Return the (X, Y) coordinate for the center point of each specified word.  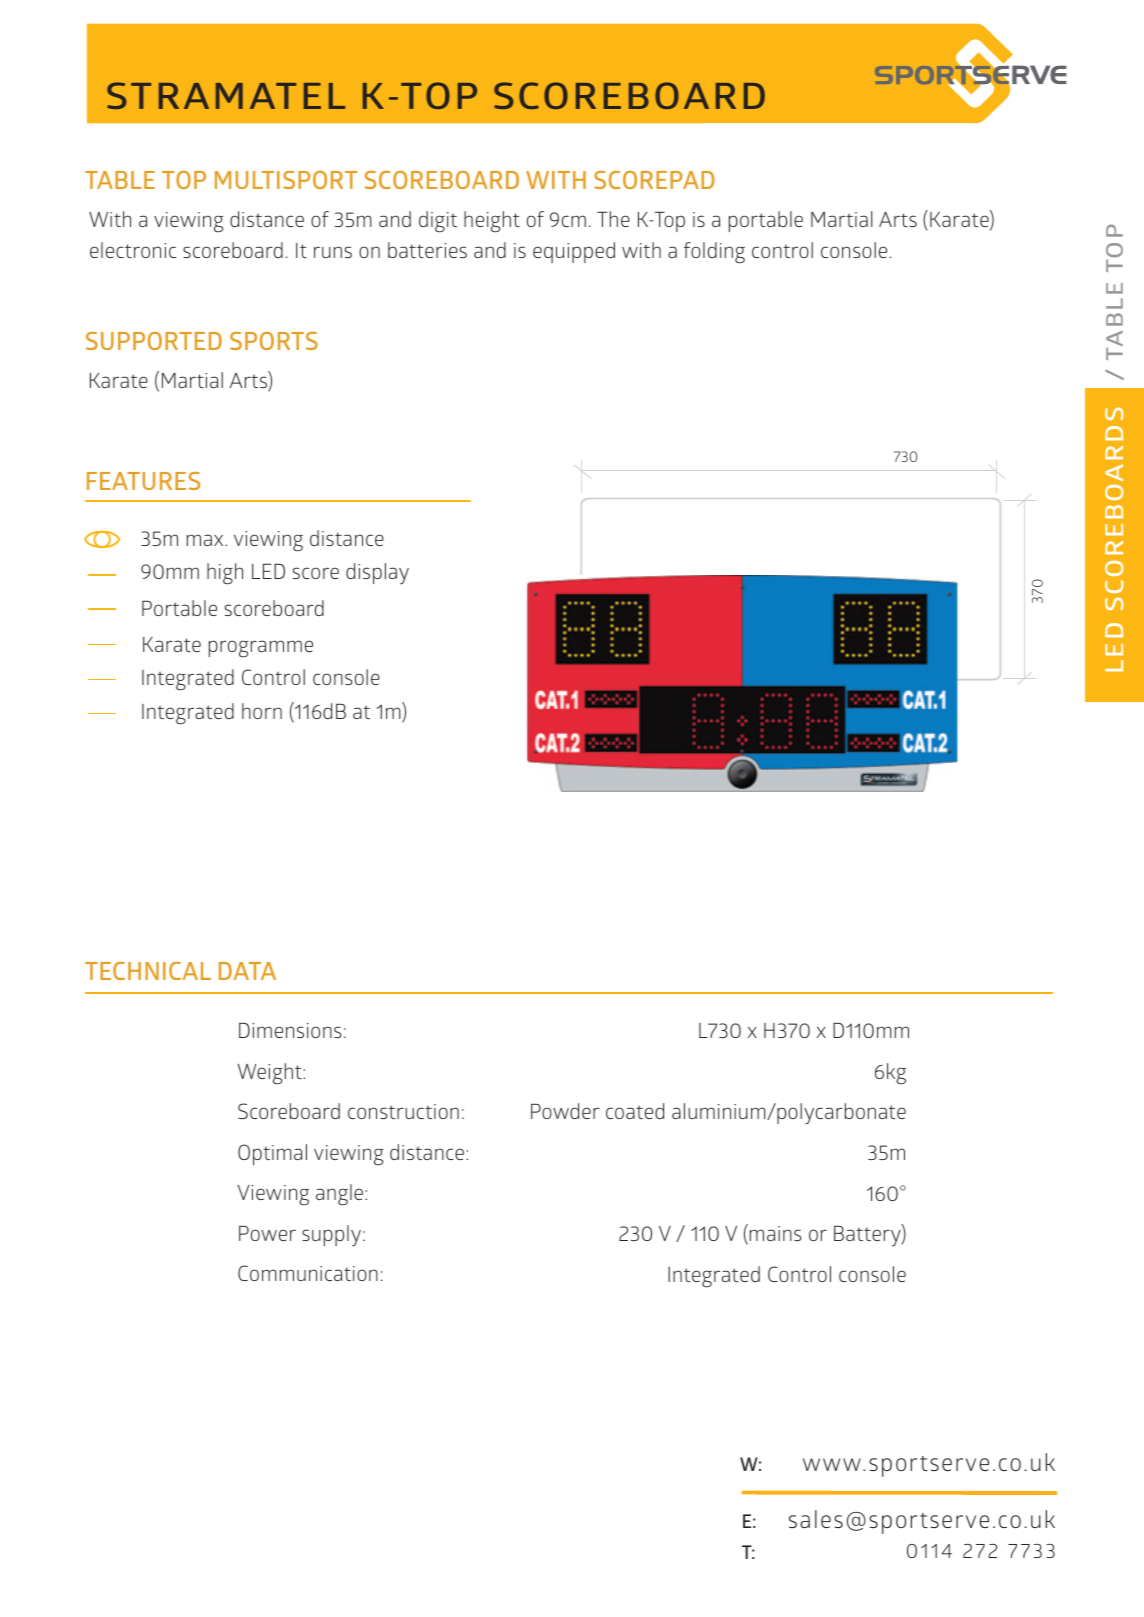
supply (331, 1236)
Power (267, 1233)
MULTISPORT (286, 180)
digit (438, 222)
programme (261, 649)
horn (262, 711)
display (377, 574)
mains (775, 1233)
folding (714, 253)
